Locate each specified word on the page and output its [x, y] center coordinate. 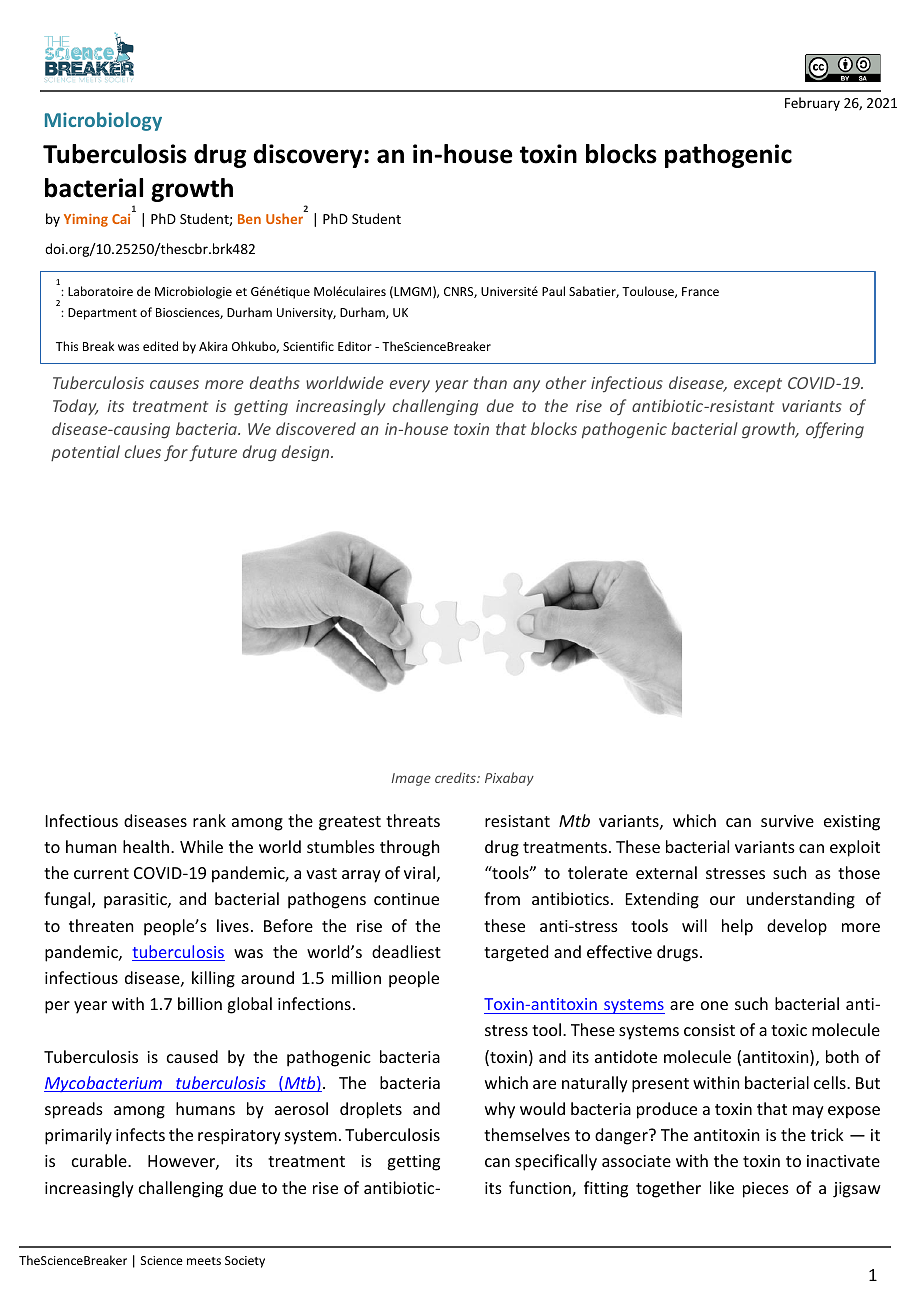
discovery [309, 156]
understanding [801, 900]
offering [835, 430]
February [812, 104]
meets [204, 1261]
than [490, 382]
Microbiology [103, 121]
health [147, 846]
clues [143, 451]
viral [419, 872]
